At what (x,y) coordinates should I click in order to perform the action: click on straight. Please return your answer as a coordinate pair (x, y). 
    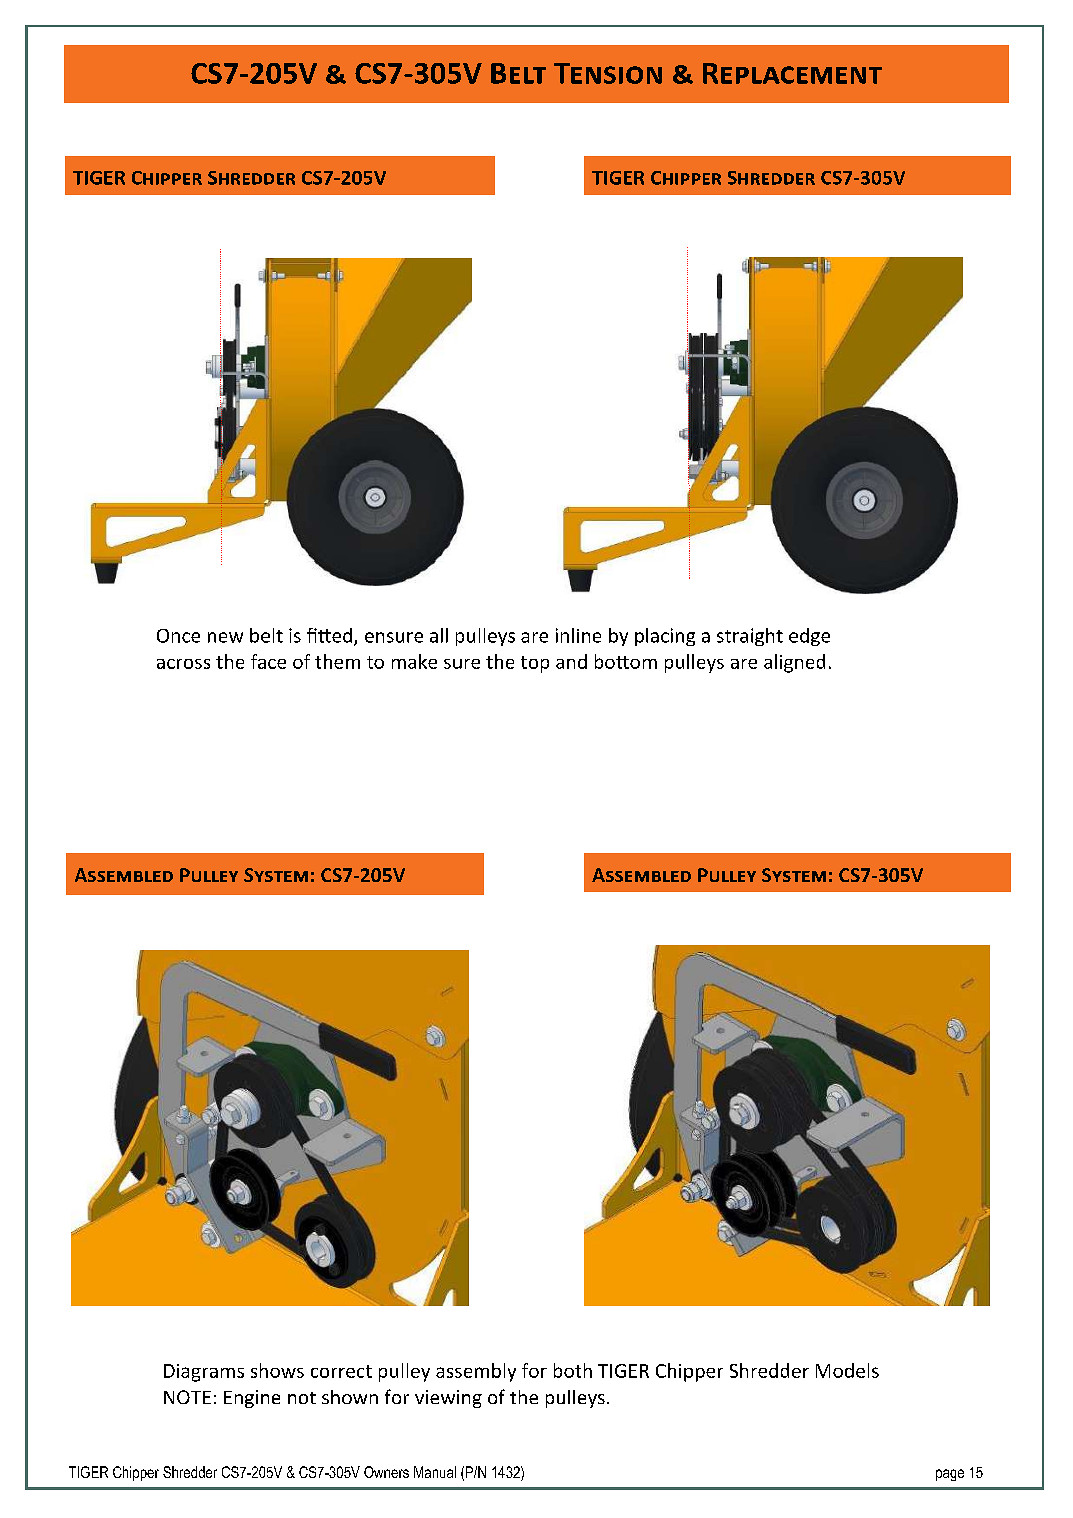
    Looking at the image, I should click on (750, 637).
